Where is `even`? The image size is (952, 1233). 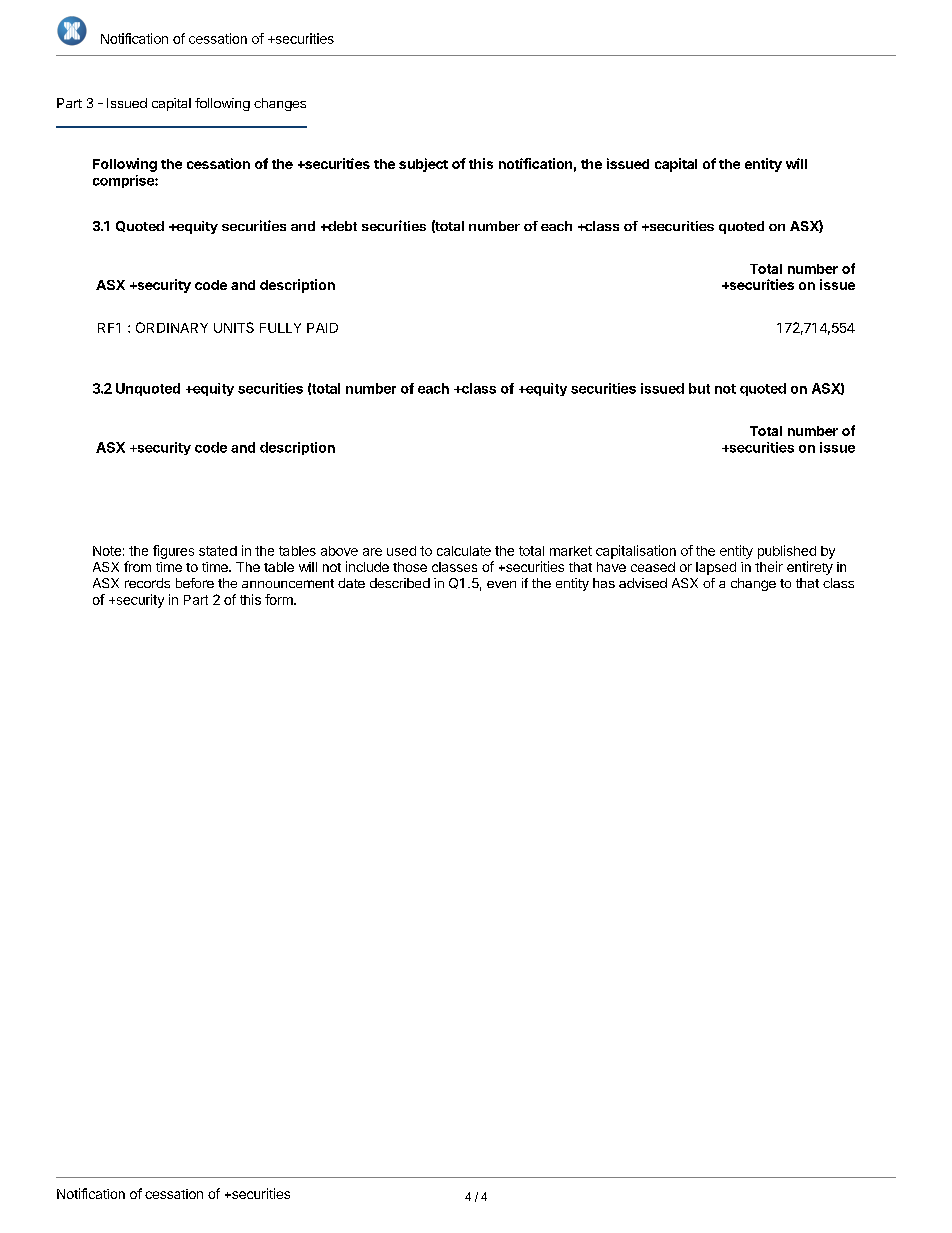
even is located at coordinates (501, 584).
